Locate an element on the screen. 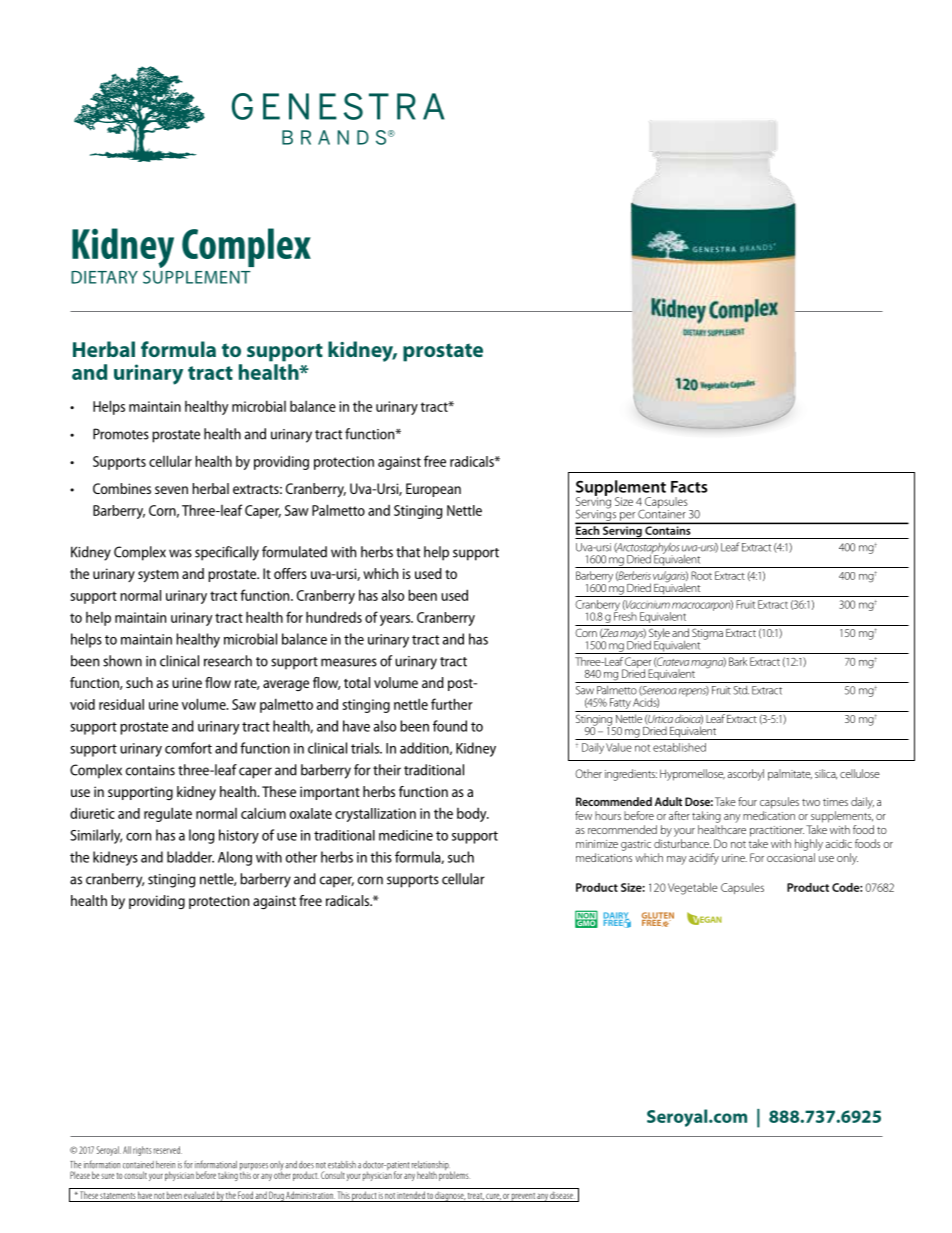 This screenshot has height=1233, width=952. DIETARY is located at coordinates (104, 277).
